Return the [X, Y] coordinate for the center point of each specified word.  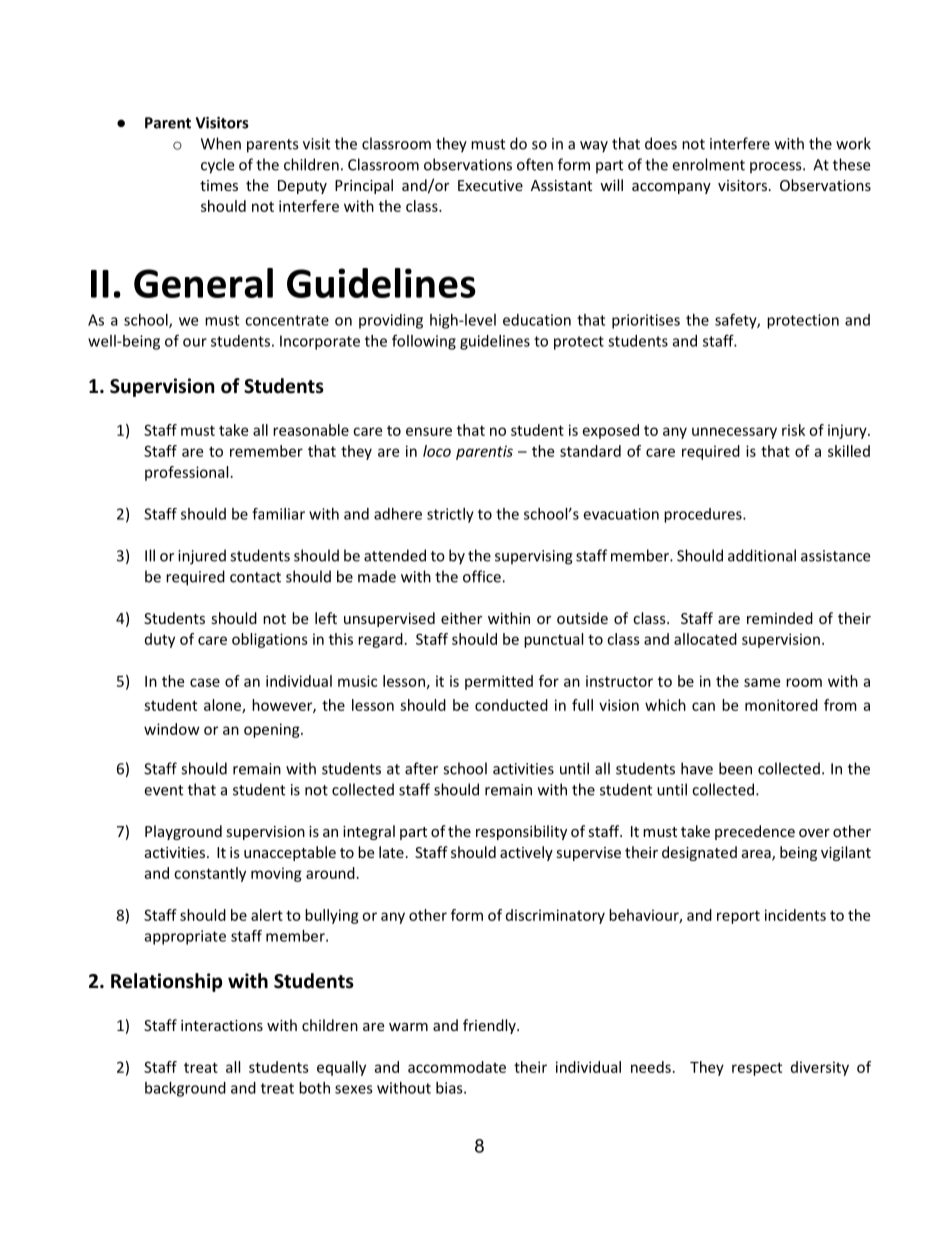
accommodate [457, 1067]
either [461, 618]
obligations [270, 640]
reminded [780, 618]
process [777, 168]
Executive [490, 185]
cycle [217, 166]
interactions [222, 1025]
